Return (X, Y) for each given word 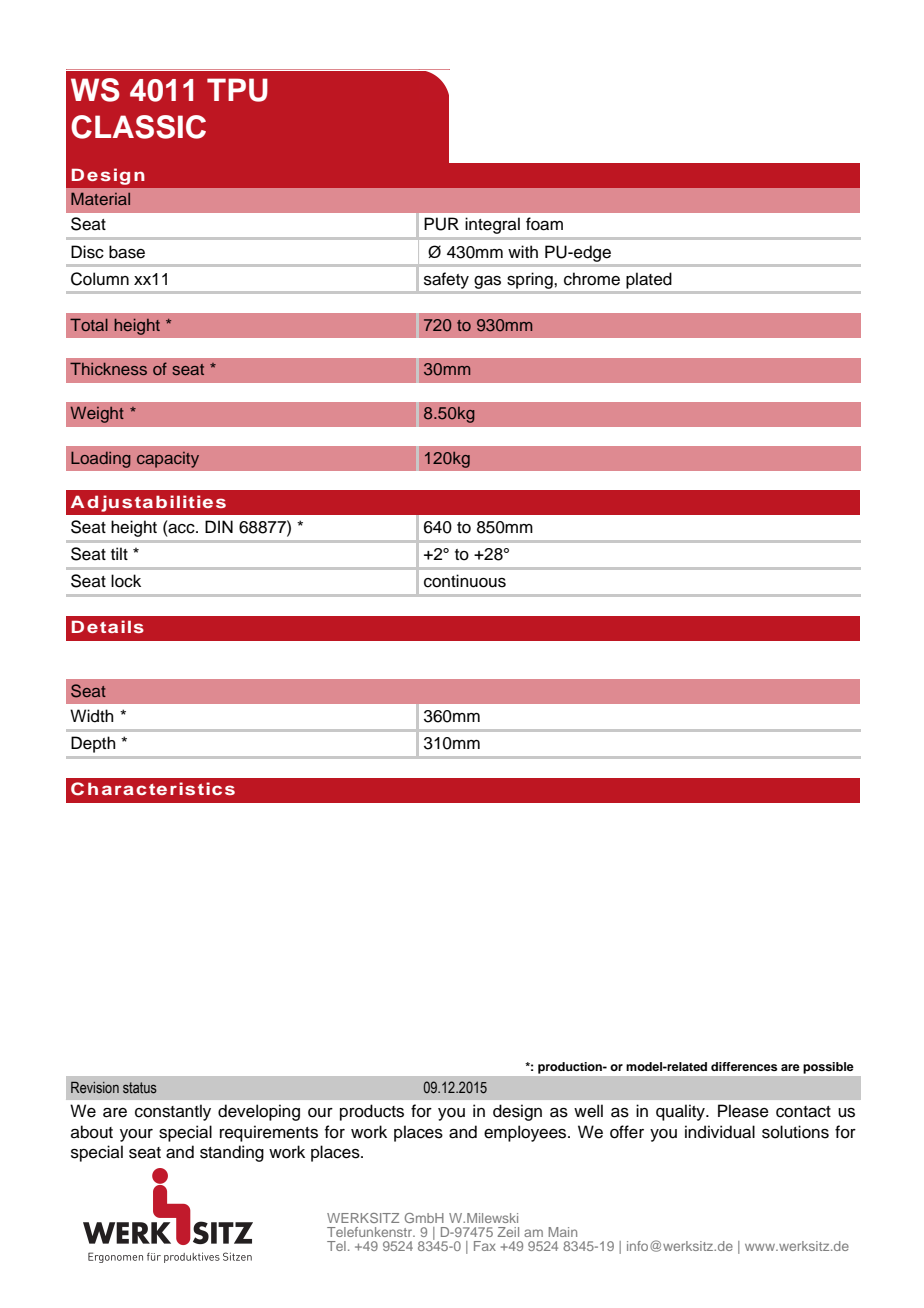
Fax (485, 1246)
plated (648, 281)
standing (232, 1153)
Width (92, 716)
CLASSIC (138, 127)
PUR (441, 224)
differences (744, 1066)
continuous (465, 581)
